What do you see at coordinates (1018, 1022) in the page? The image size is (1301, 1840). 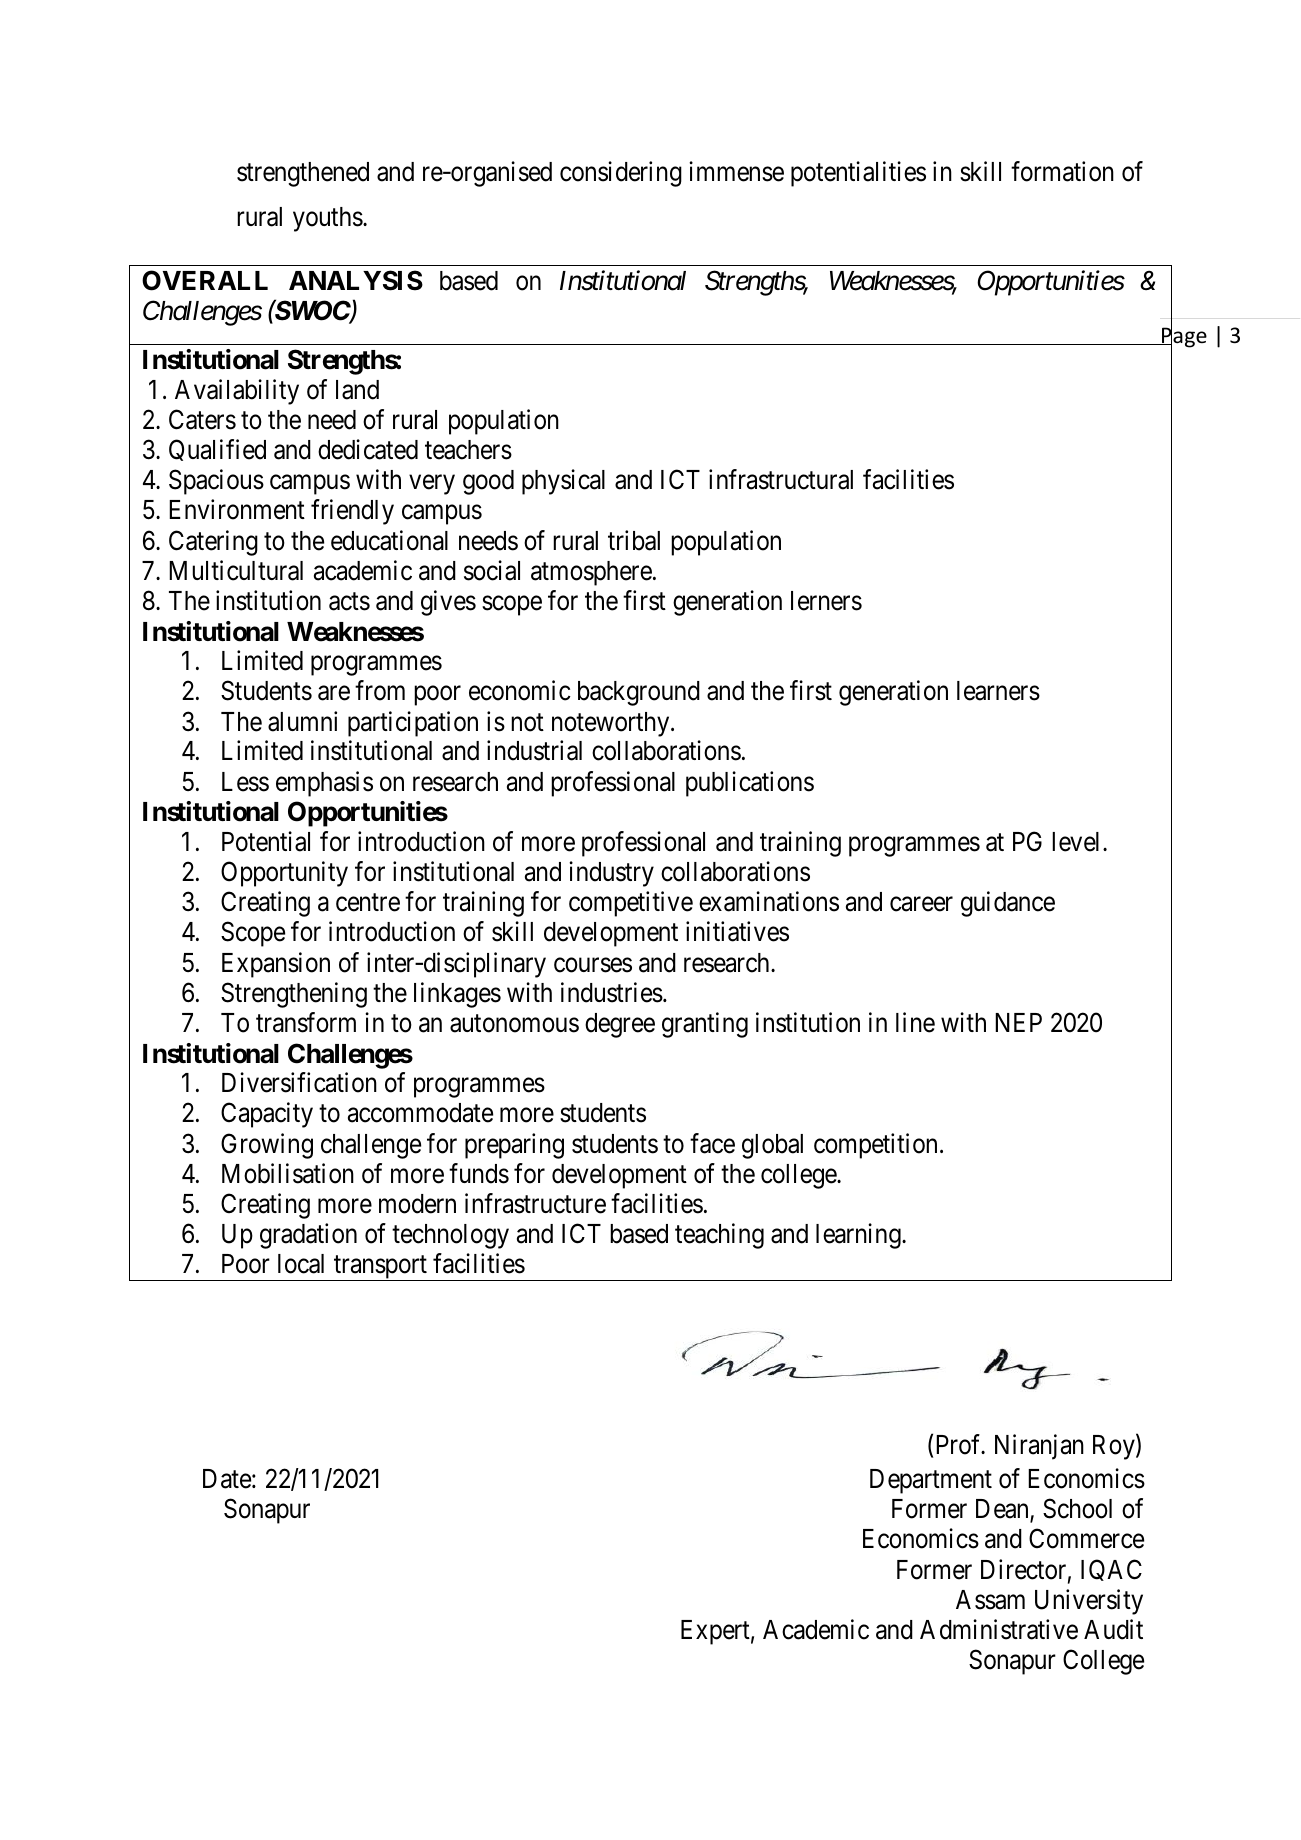 I see `NEP` at bounding box center [1018, 1022].
